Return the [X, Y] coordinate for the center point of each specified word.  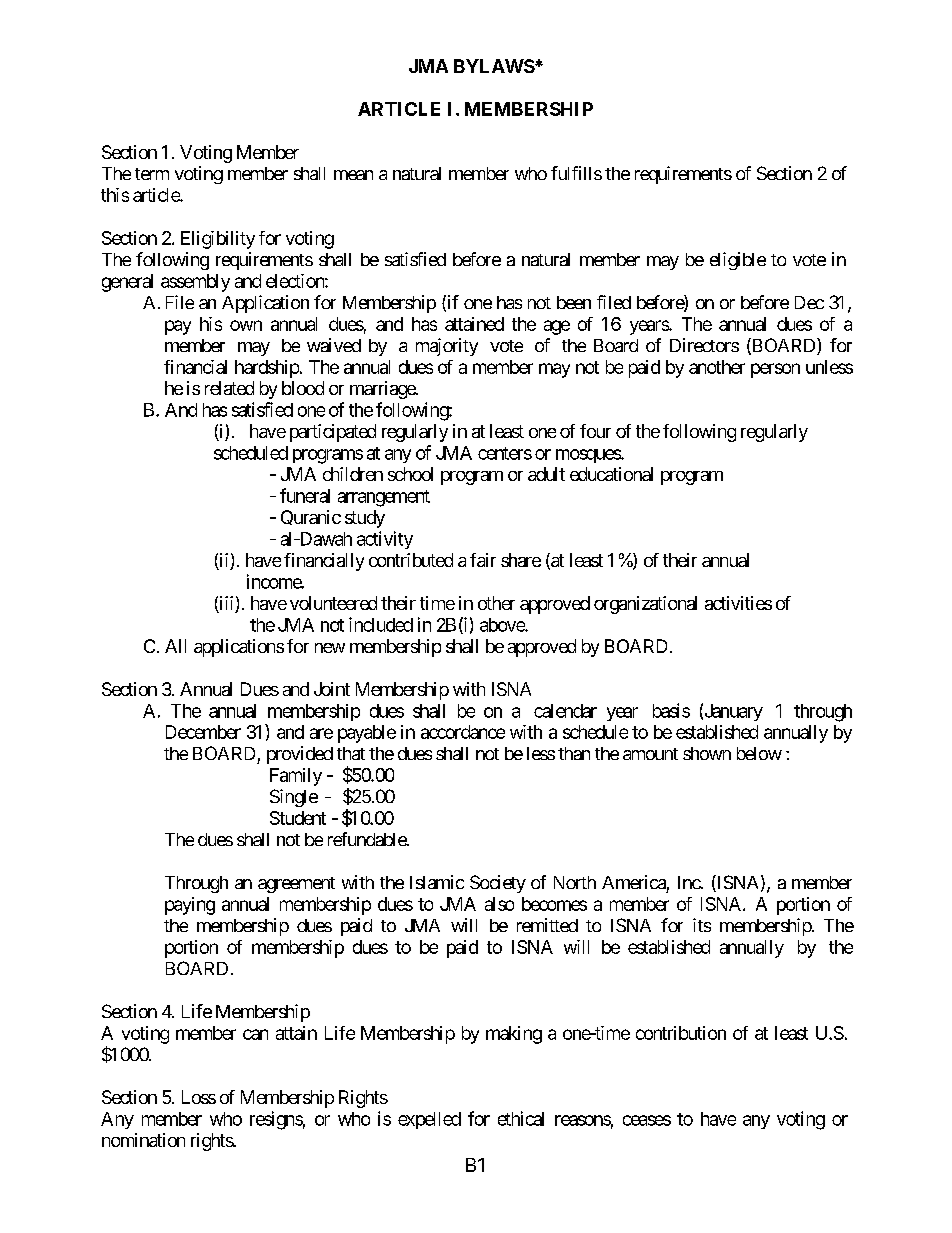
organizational [645, 605]
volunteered [333, 603]
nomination [143, 1140]
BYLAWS [494, 66]
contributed [411, 560]
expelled [429, 1120]
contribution [681, 1033]
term [152, 174]
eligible [738, 261]
